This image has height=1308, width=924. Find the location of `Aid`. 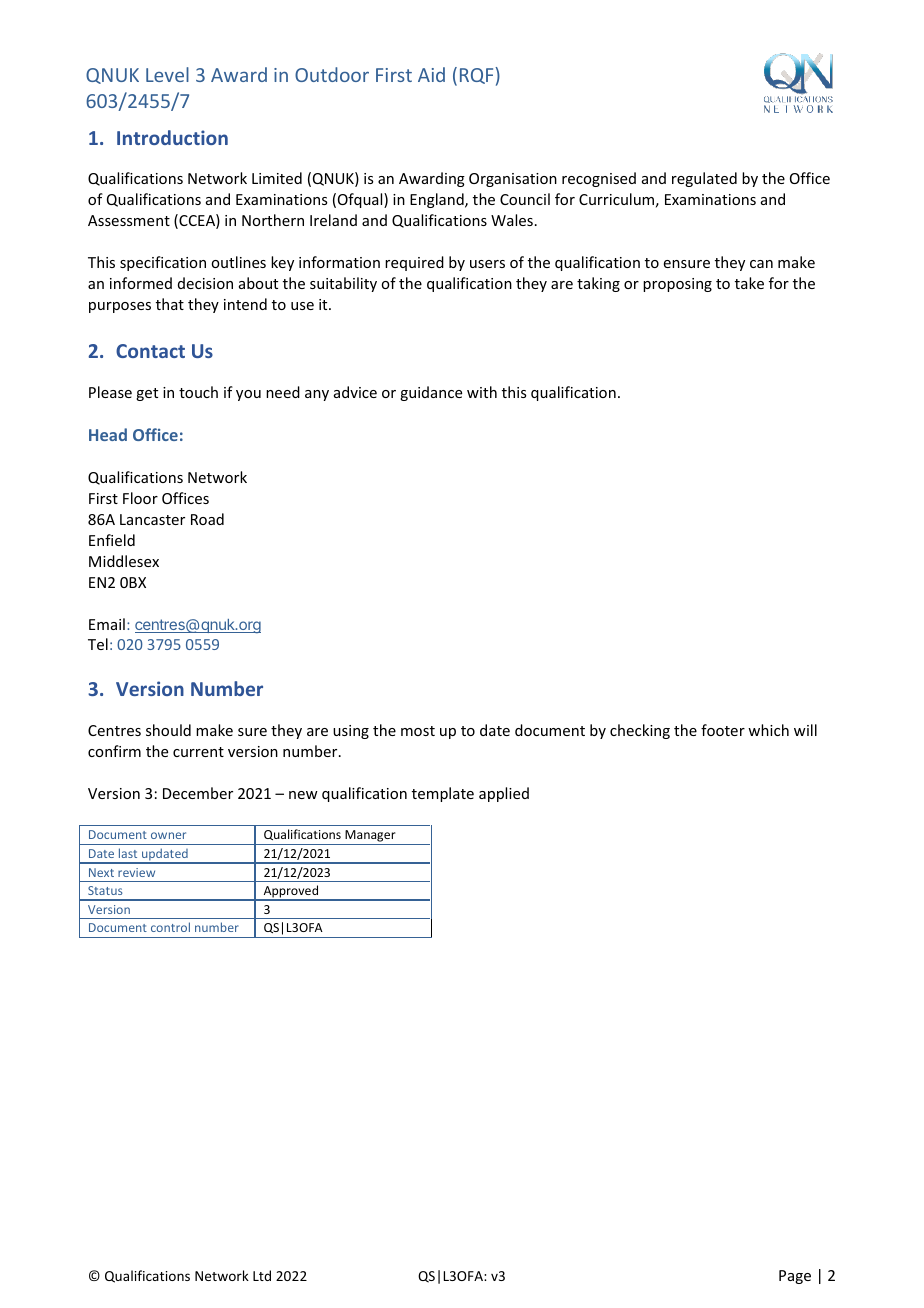

Aid is located at coordinates (431, 74).
